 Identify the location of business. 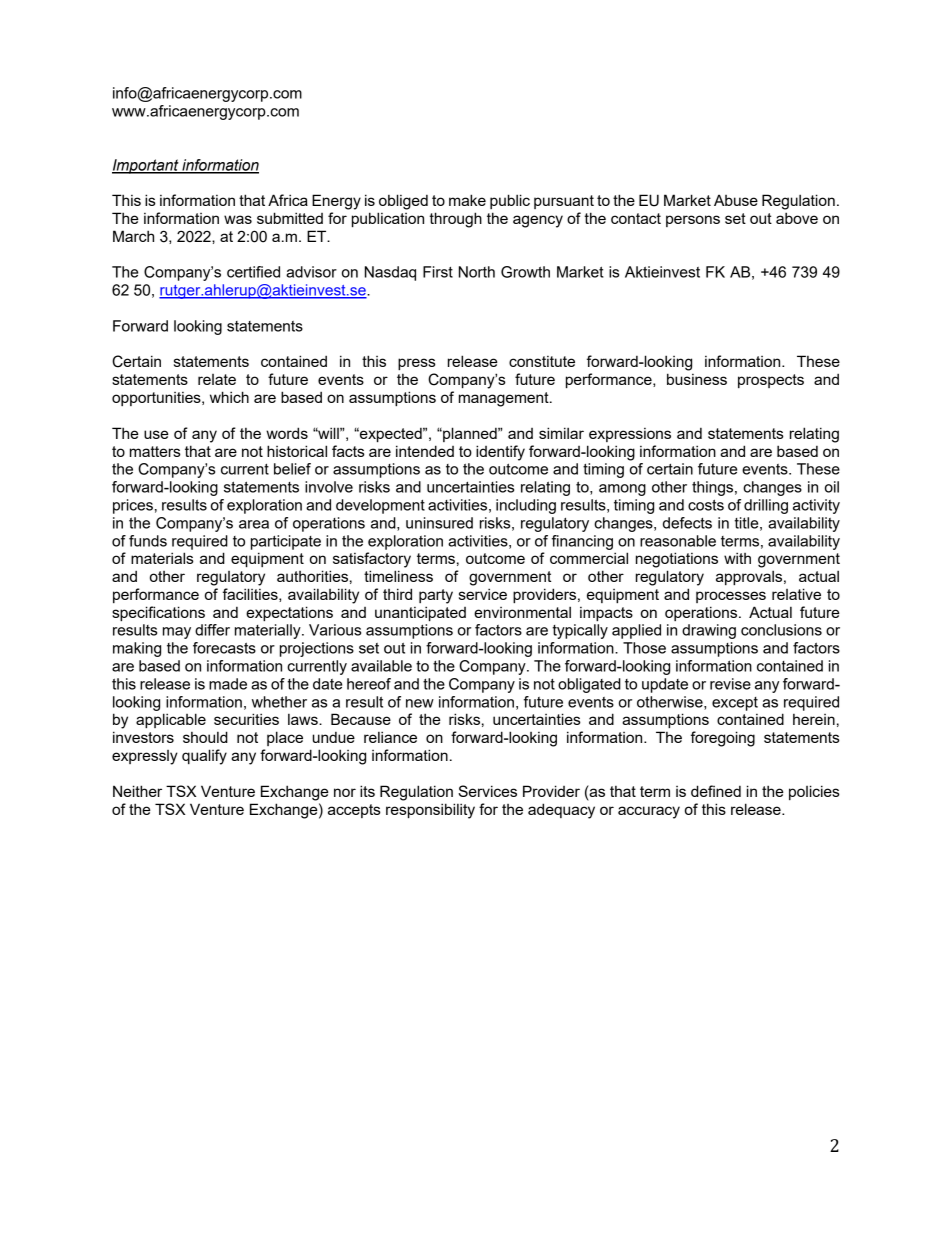
(697, 379).
